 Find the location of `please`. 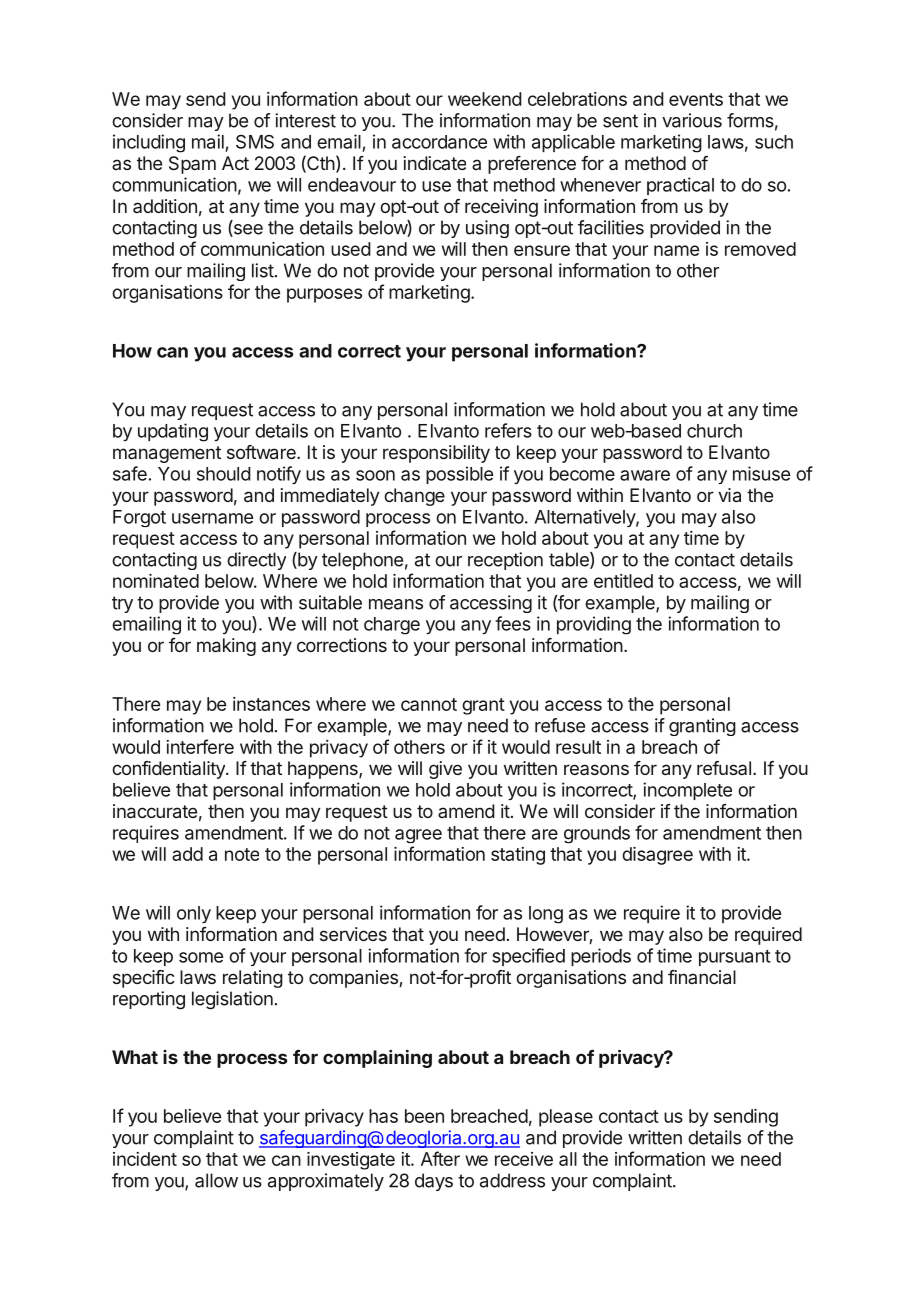

please is located at coordinates (566, 1118).
